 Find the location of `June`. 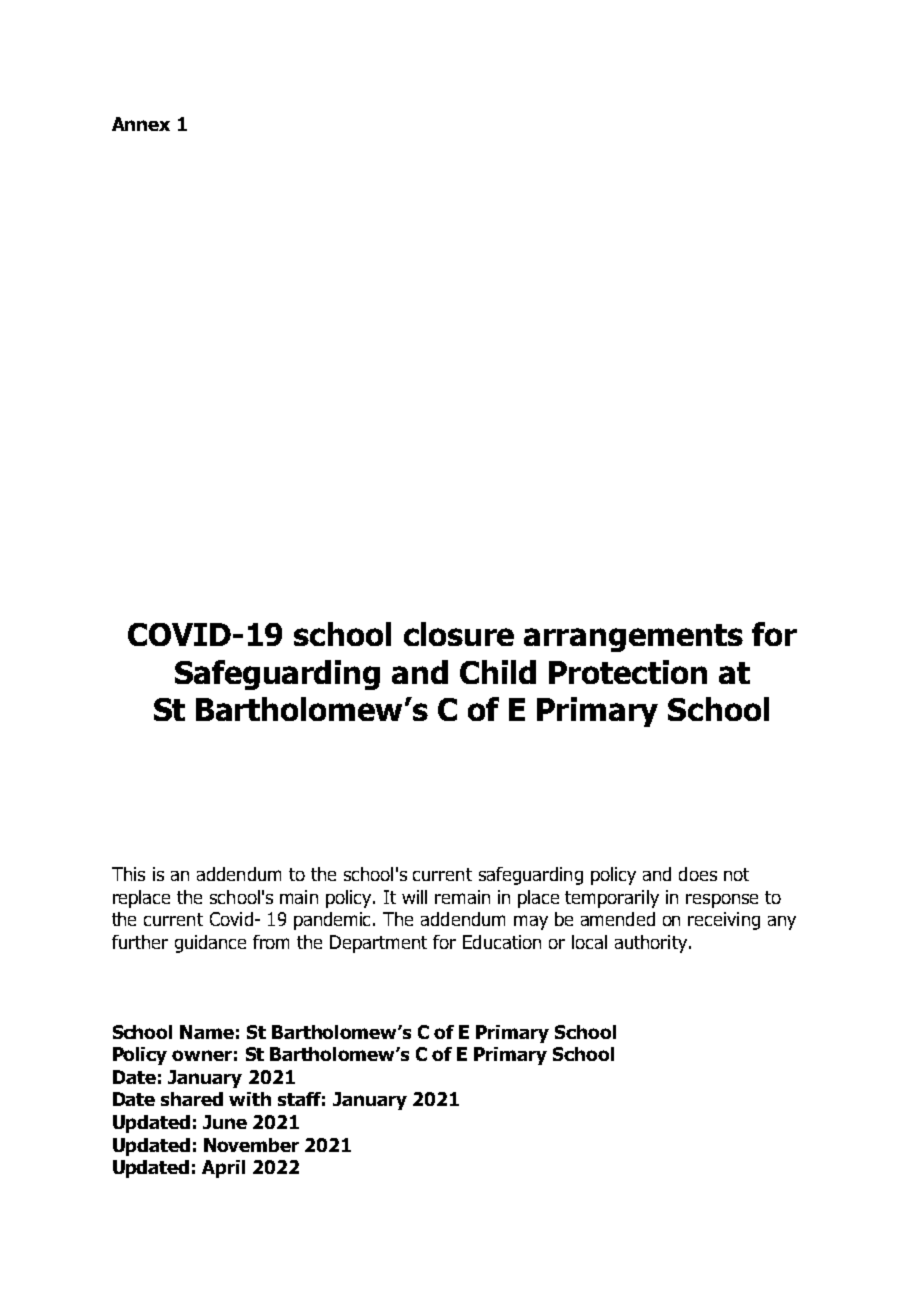

June is located at coordinates (225, 1122).
